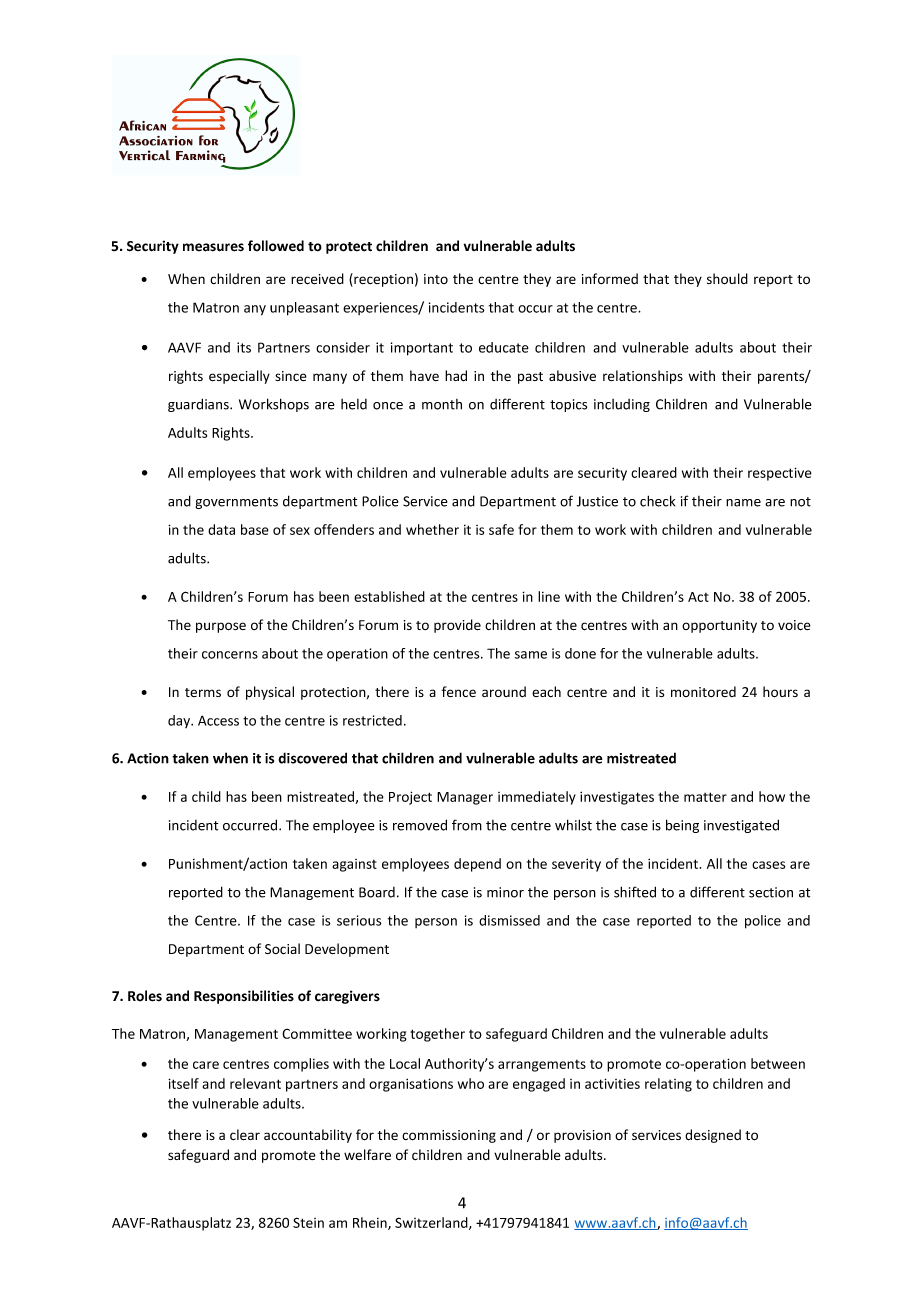  Describe the element at coordinates (282, 949) in the page. I see `Social` at that location.
